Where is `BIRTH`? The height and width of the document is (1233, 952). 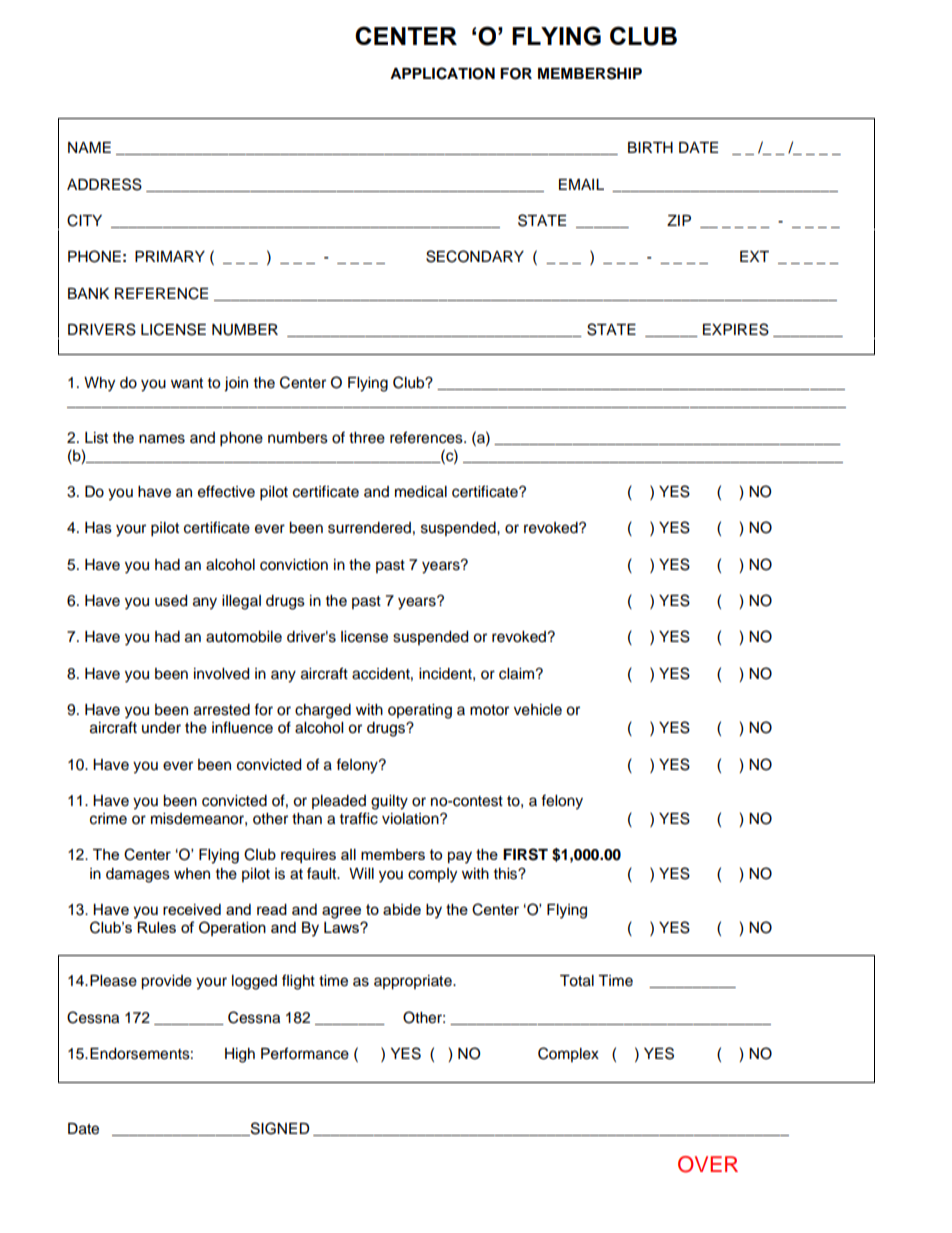
BIRTH is located at coordinates (650, 147).
